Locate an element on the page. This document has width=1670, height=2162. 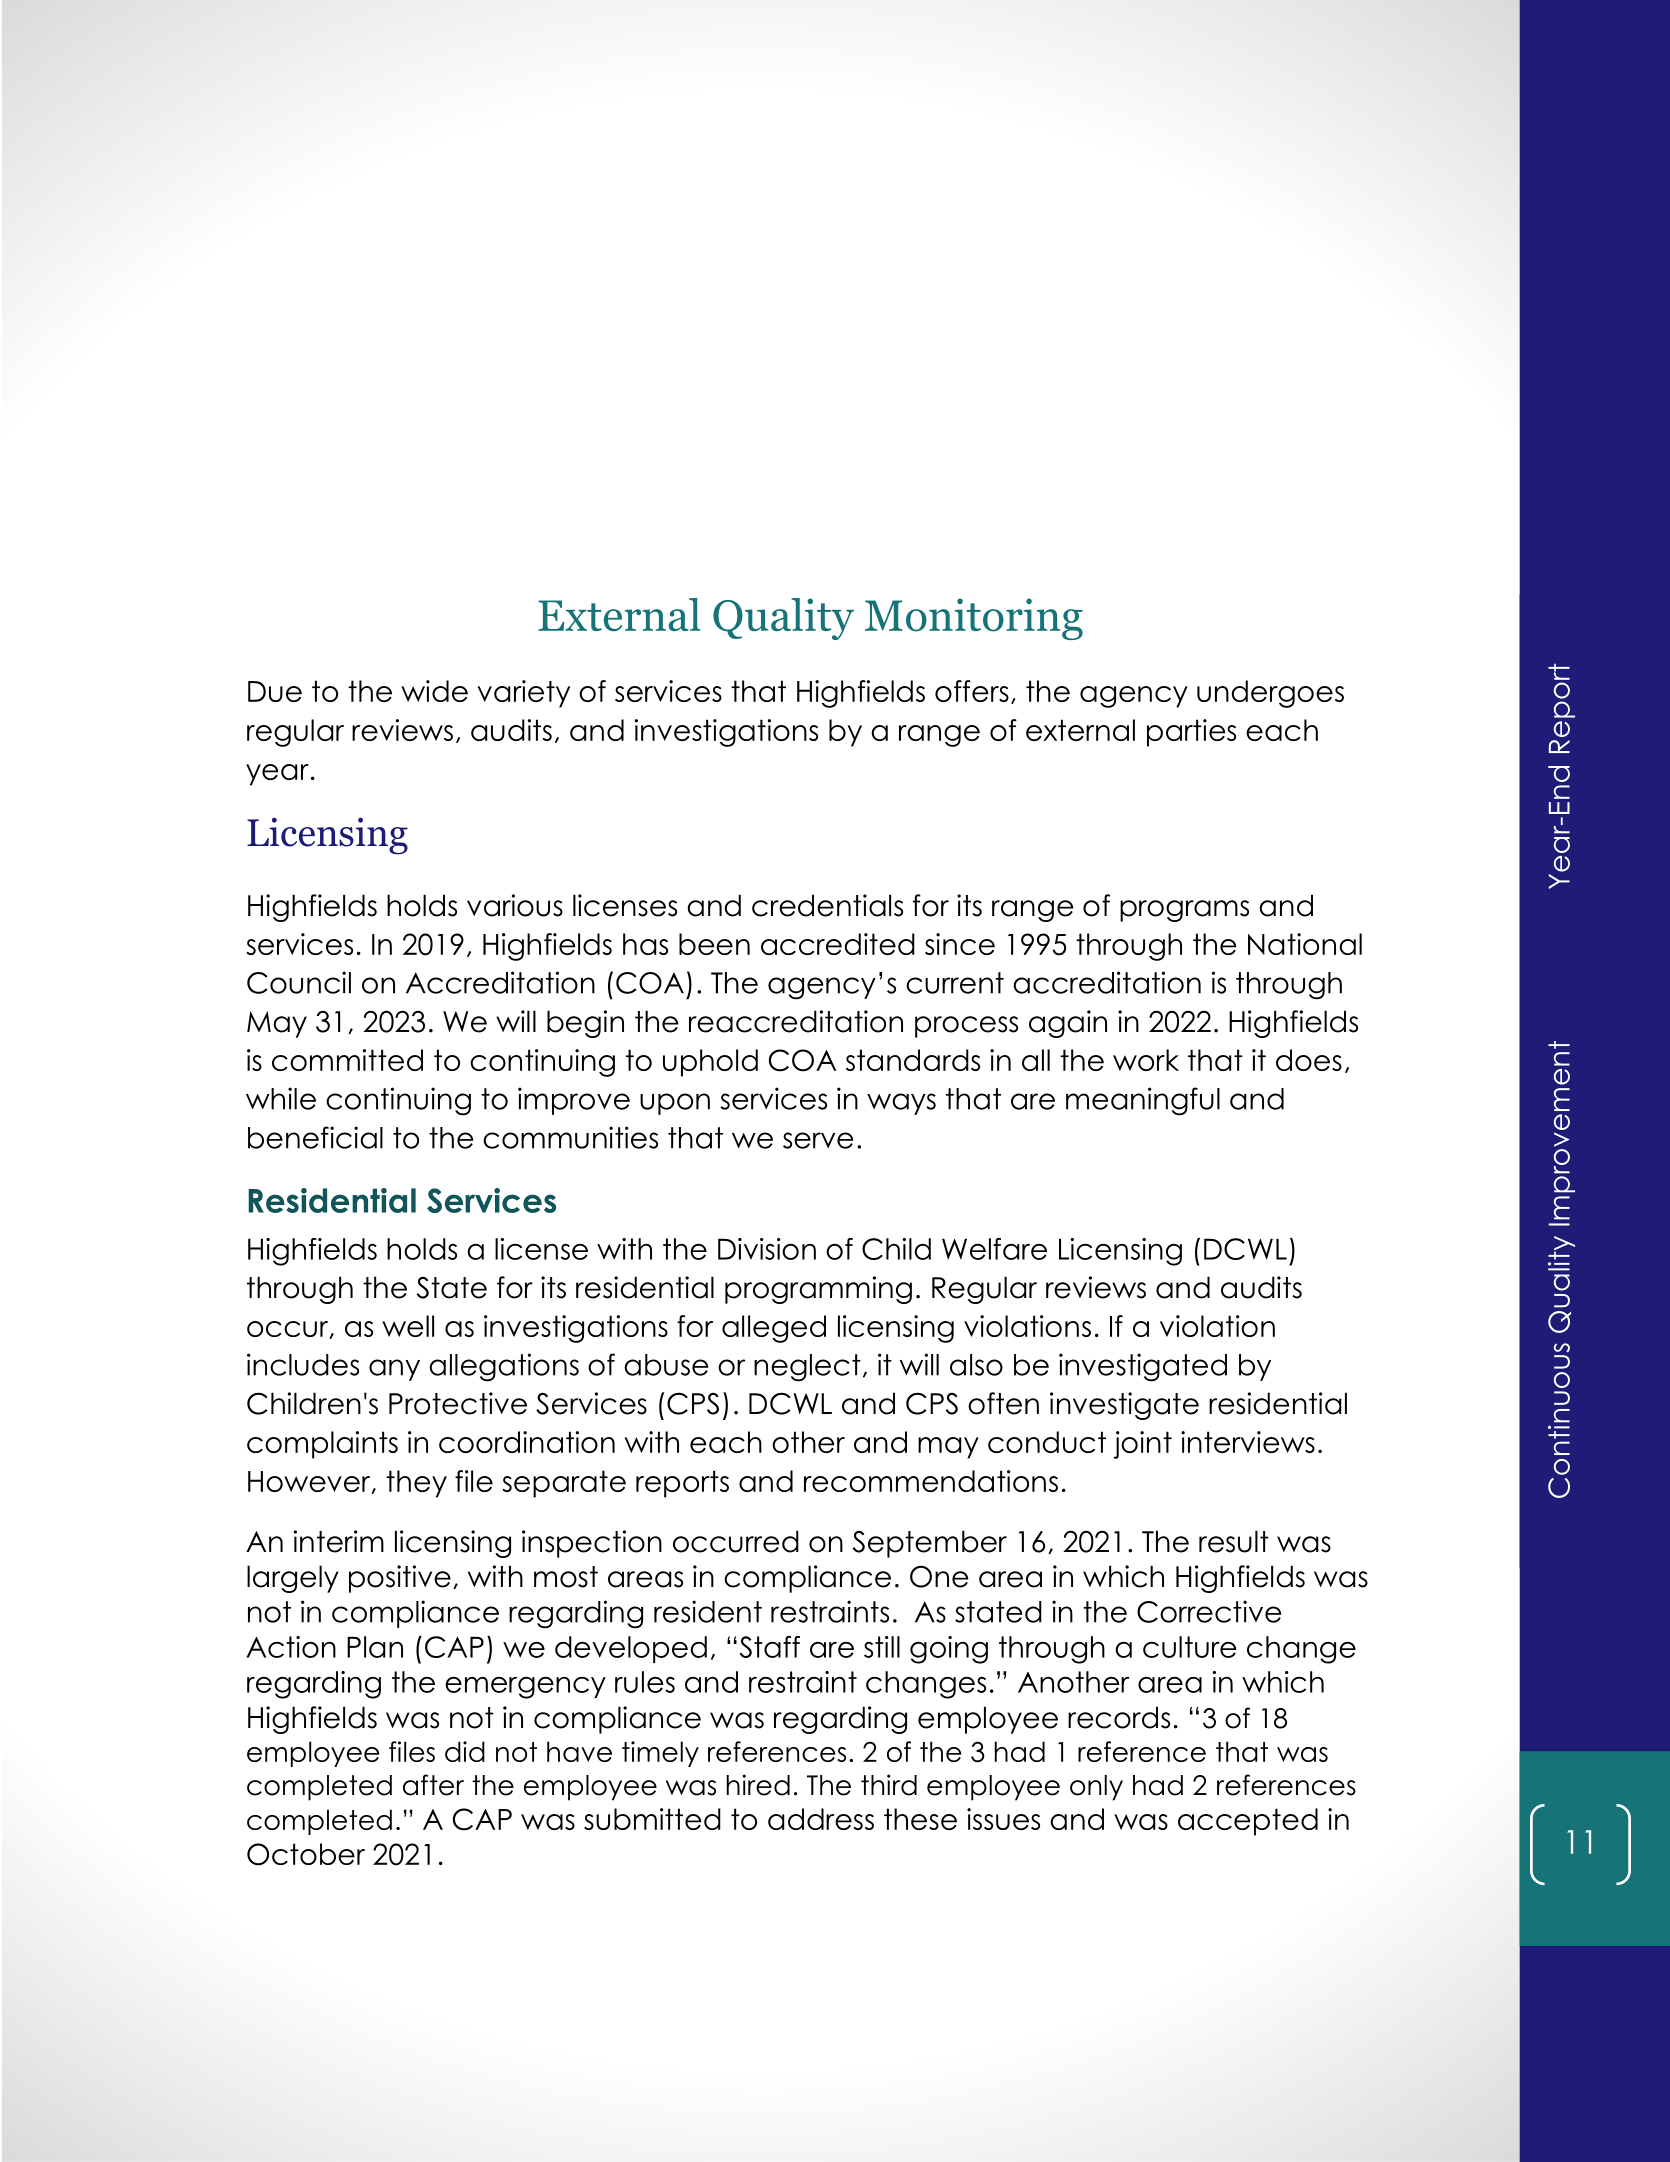
uphold is located at coordinates (710, 1063).
